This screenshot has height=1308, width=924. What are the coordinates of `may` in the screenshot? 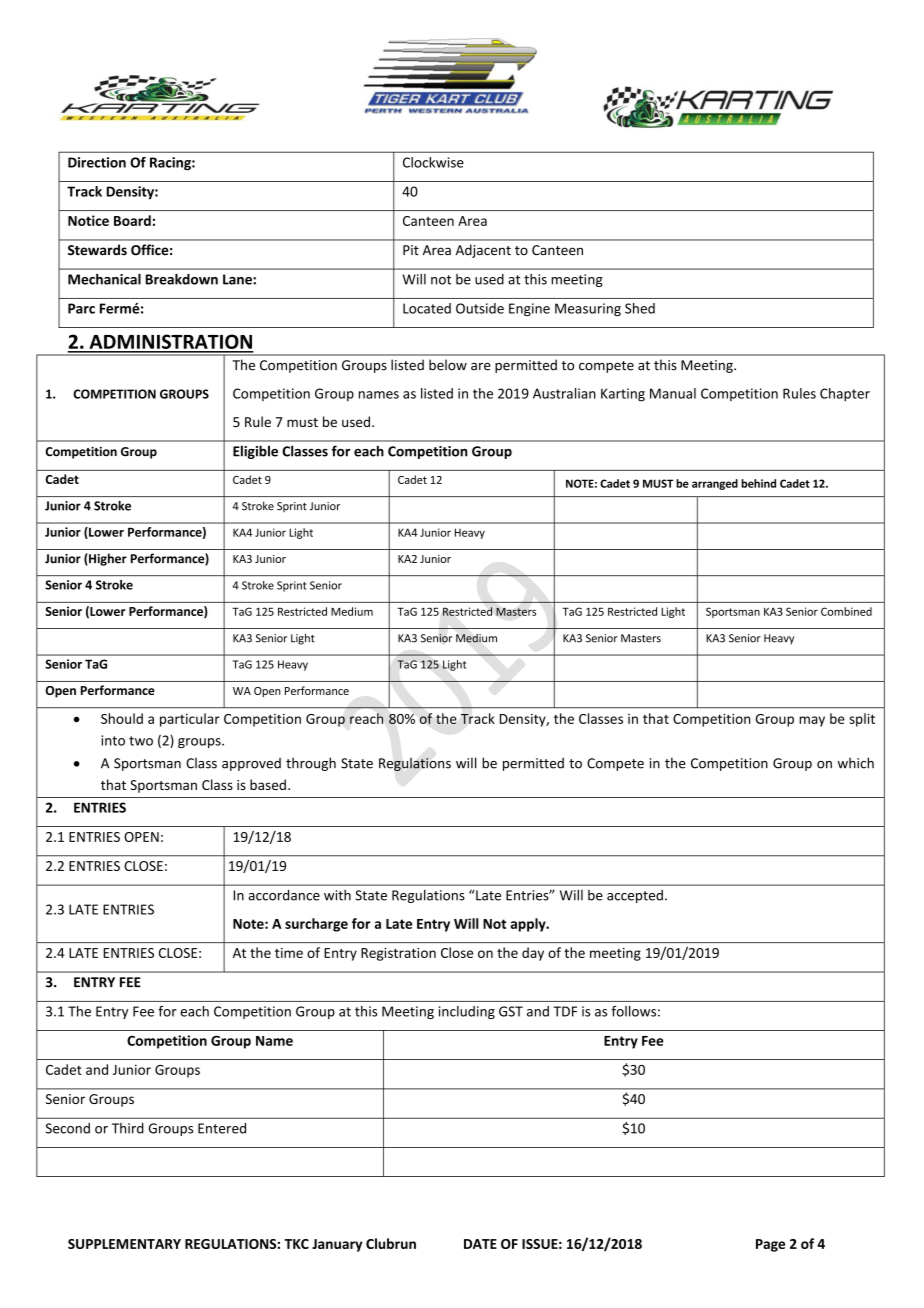 It's located at (812, 721).
